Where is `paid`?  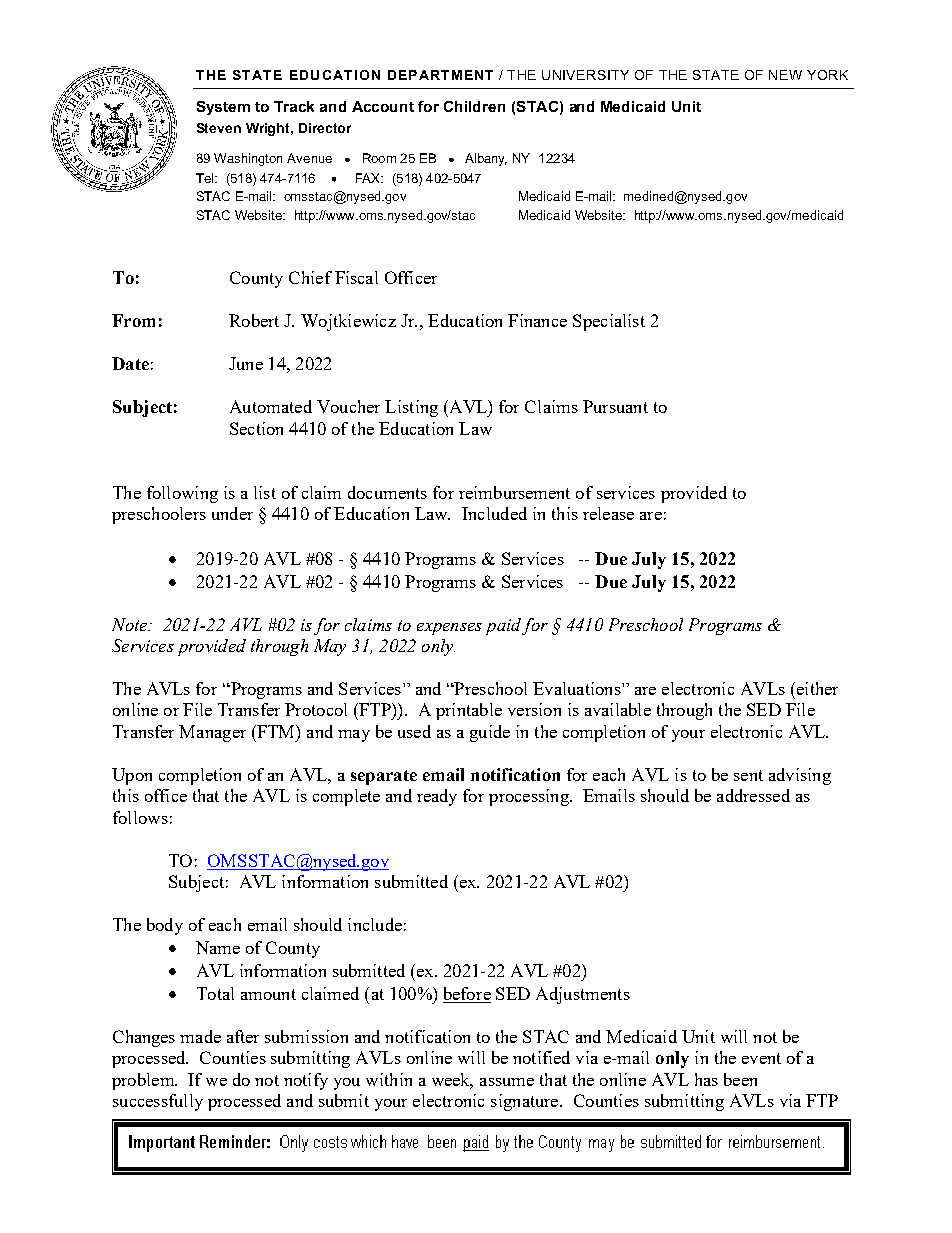
paid is located at coordinates (503, 626).
